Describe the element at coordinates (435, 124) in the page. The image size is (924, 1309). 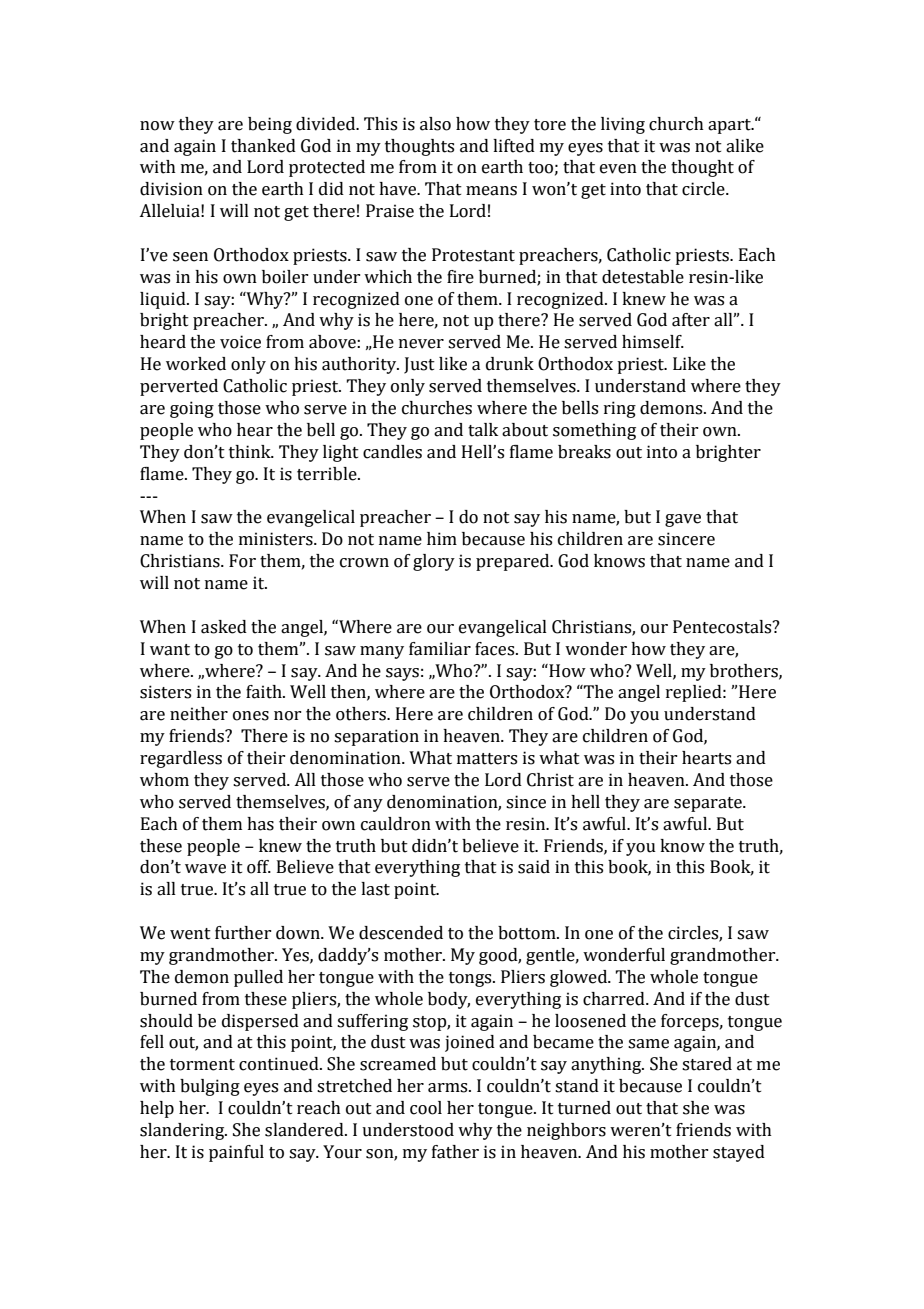
I see `also` at that location.
